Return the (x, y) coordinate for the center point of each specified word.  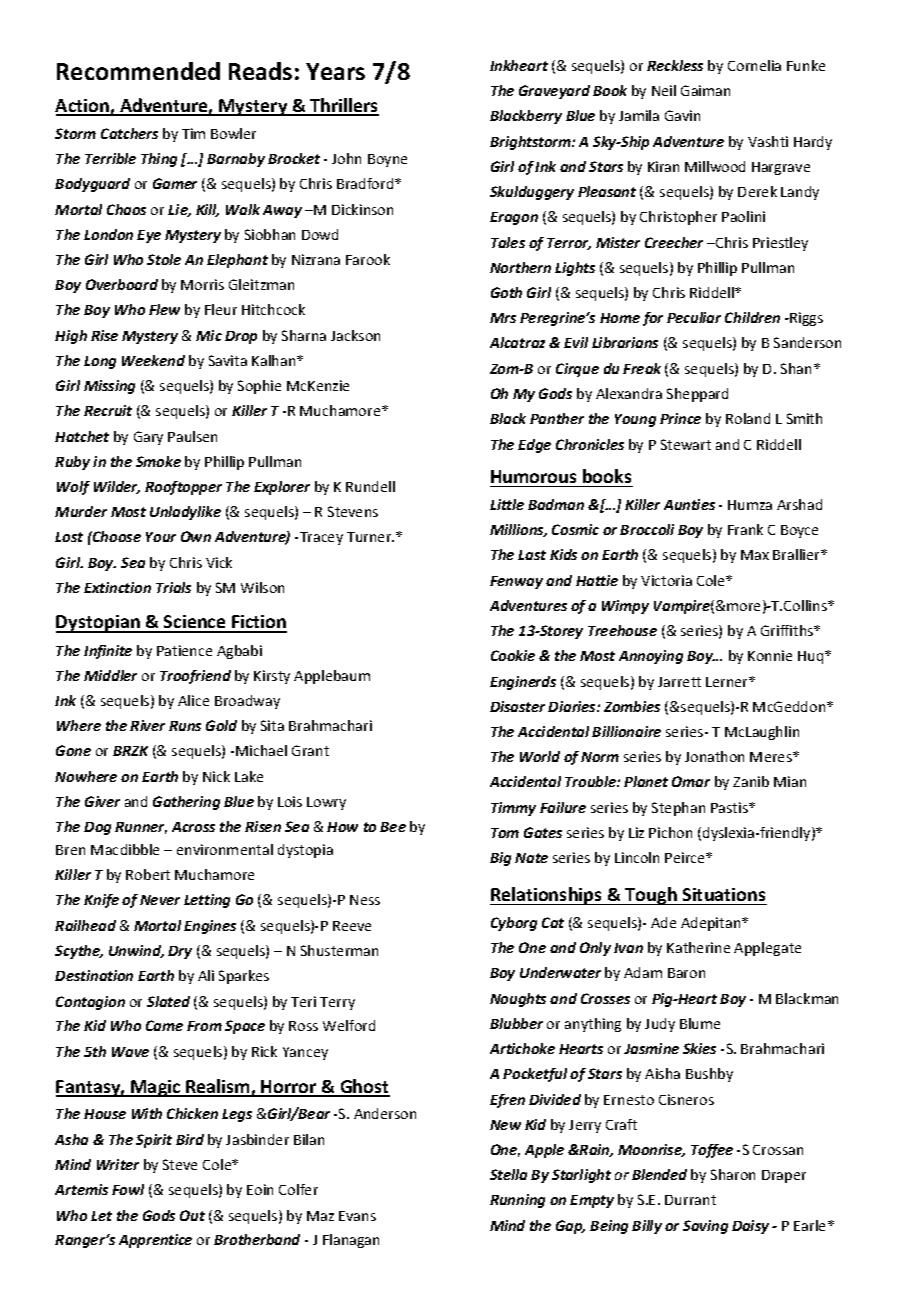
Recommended (138, 71)
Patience (184, 650)
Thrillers (343, 106)
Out (192, 1215)
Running (517, 1201)
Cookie (513, 655)
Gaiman (705, 90)
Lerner (728, 682)
